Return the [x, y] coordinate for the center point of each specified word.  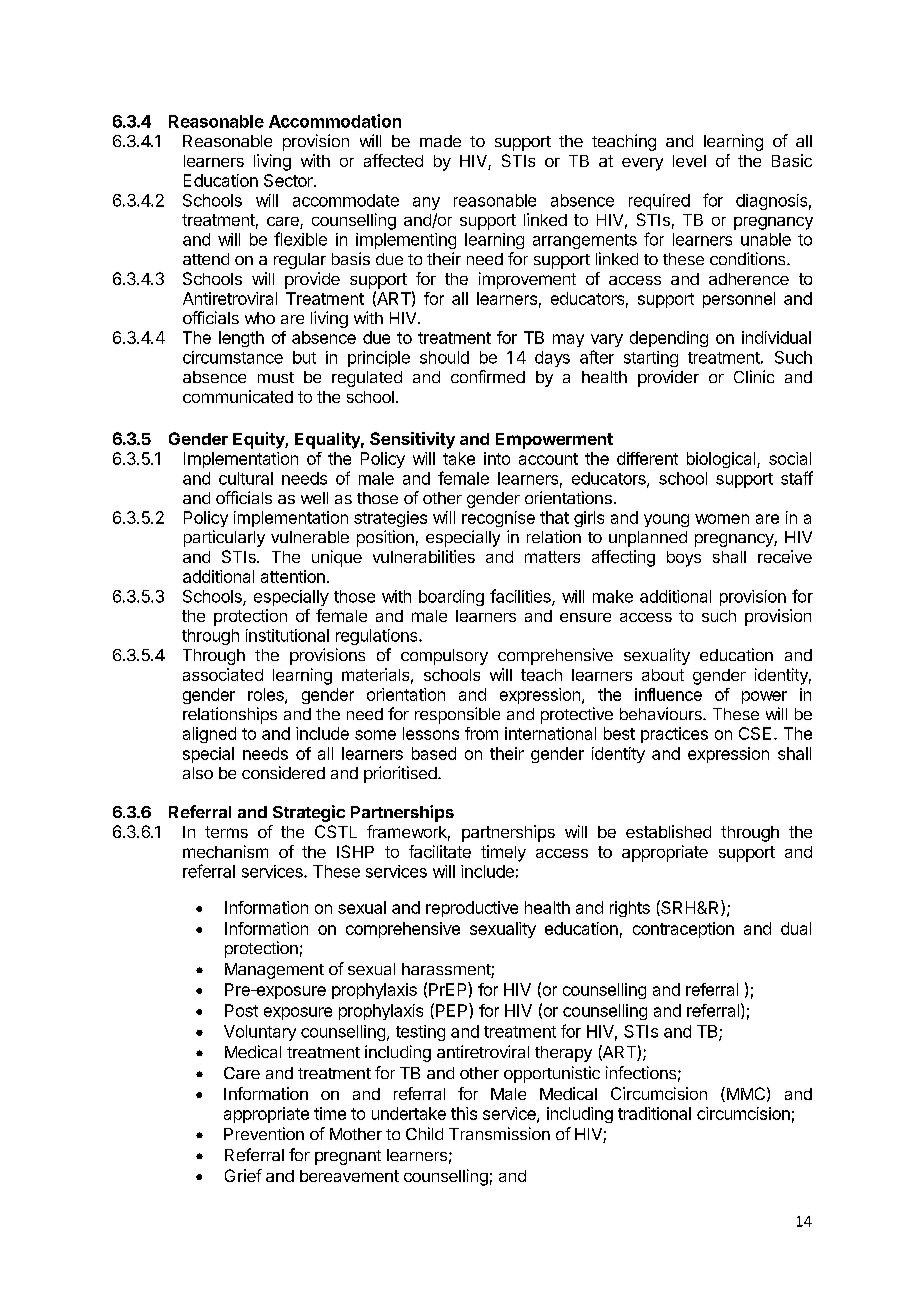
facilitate [440, 851]
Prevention [264, 1133]
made [440, 141]
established [668, 831]
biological [722, 460]
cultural [246, 478]
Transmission [499, 1133]
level [689, 161]
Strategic [309, 813]
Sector [289, 180]
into [497, 458]
